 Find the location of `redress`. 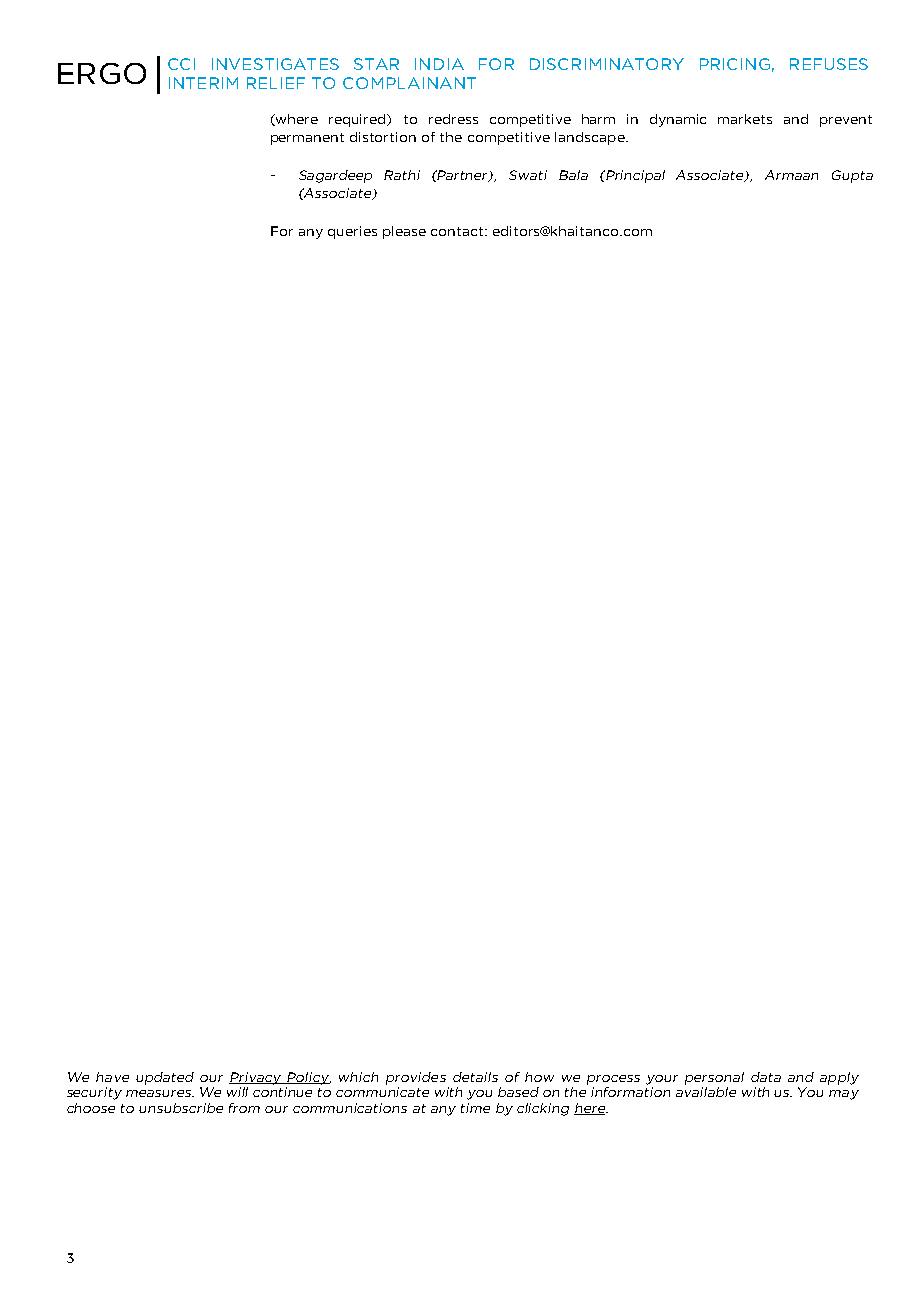

redress is located at coordinates (453, 119).
